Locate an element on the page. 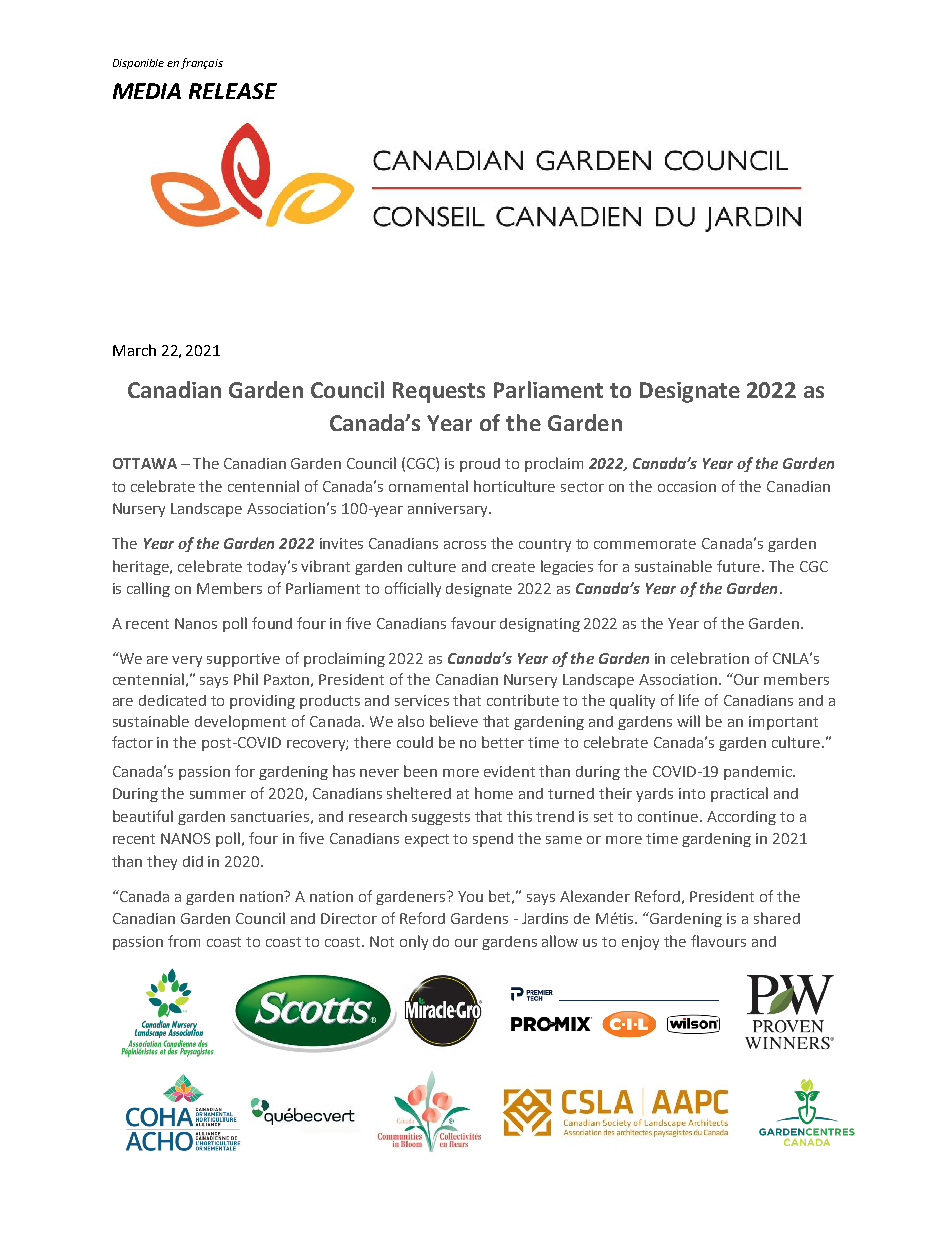 The height and width of the image is (1233, 952). development is located at coordinates (240, 722).
